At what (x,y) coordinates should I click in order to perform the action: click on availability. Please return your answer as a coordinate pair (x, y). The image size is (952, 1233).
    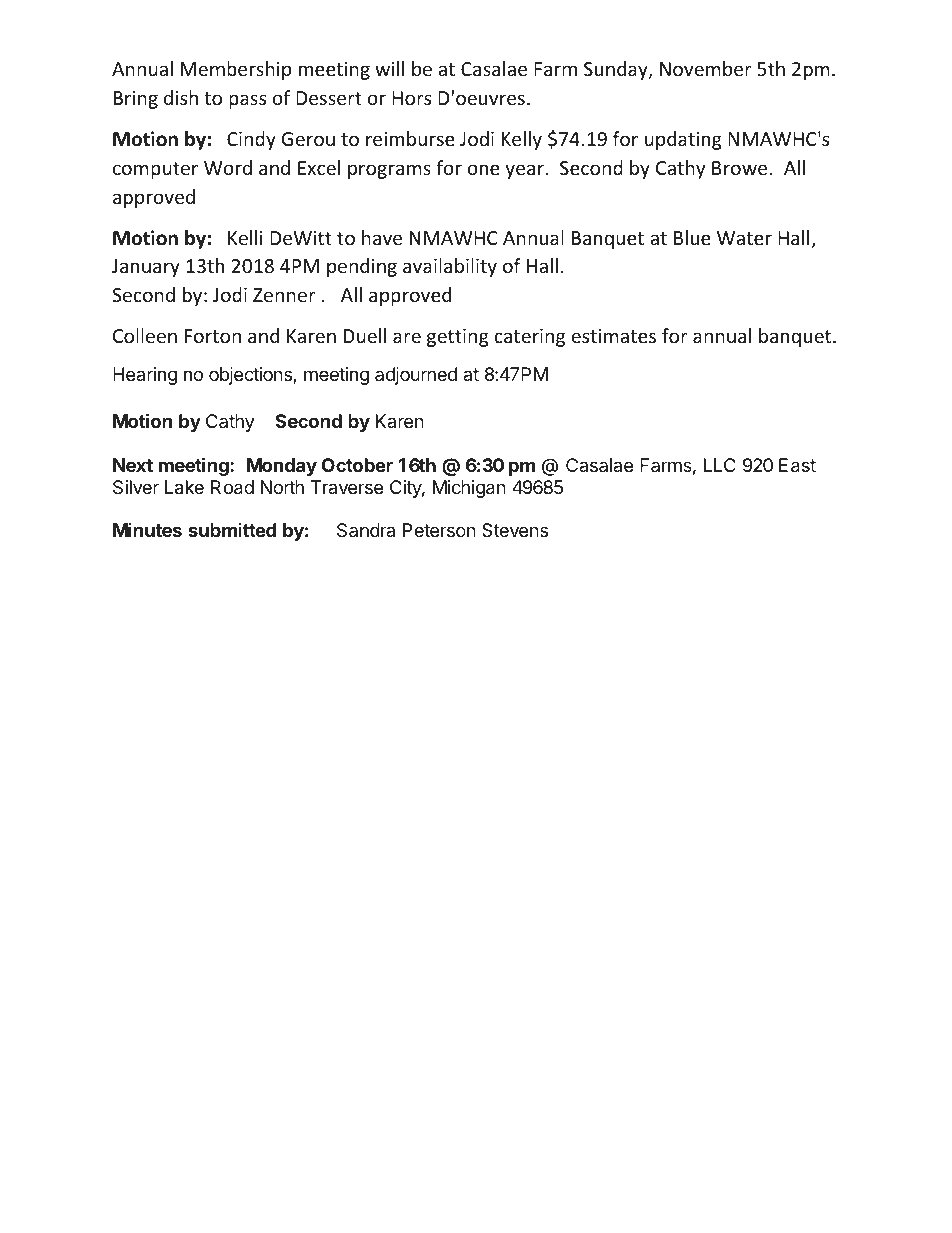
    Looking at the image, I should click on (450, 267).
